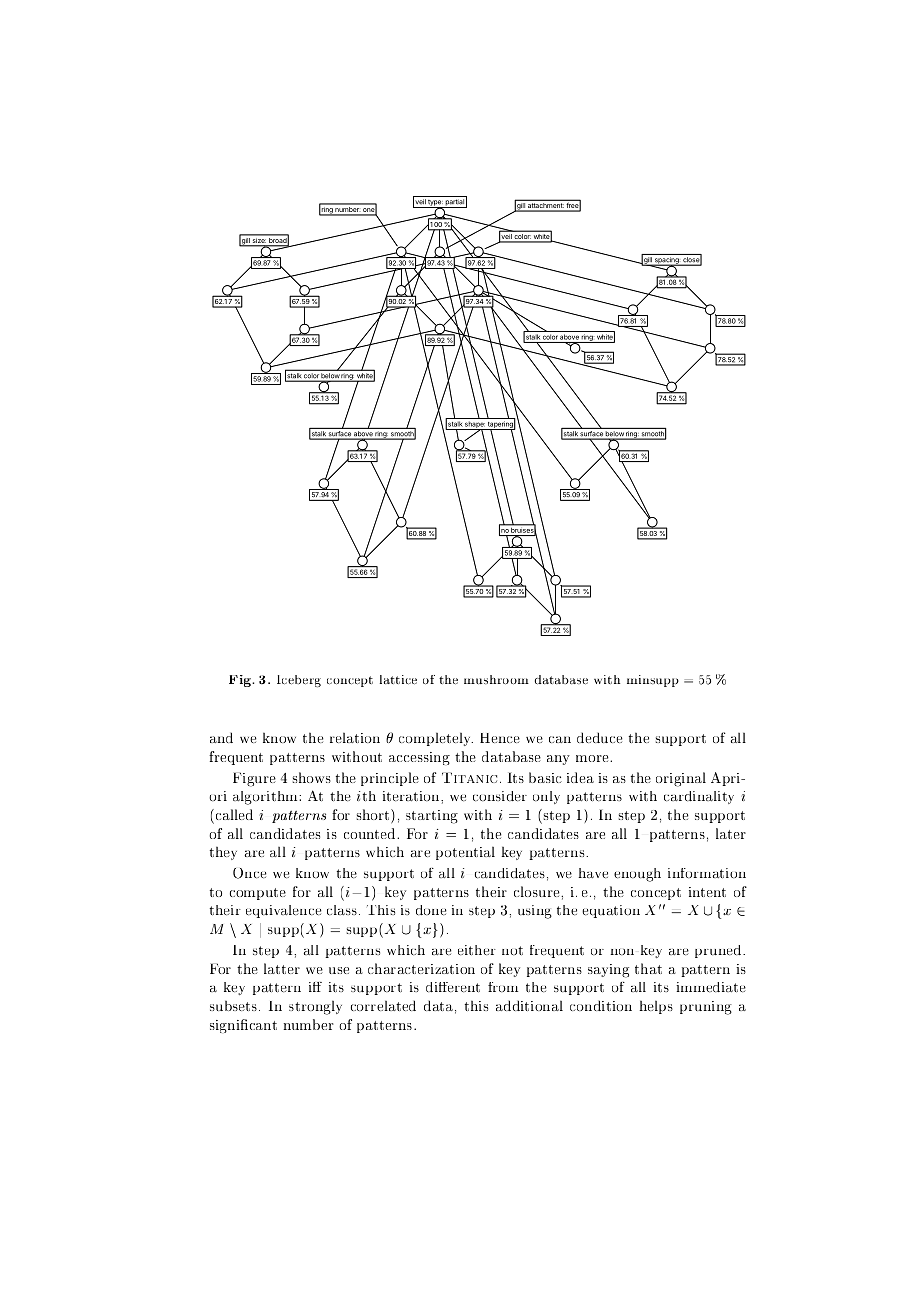 The image size is (924, 1308). I want to click on partial, so click(455, 203).
